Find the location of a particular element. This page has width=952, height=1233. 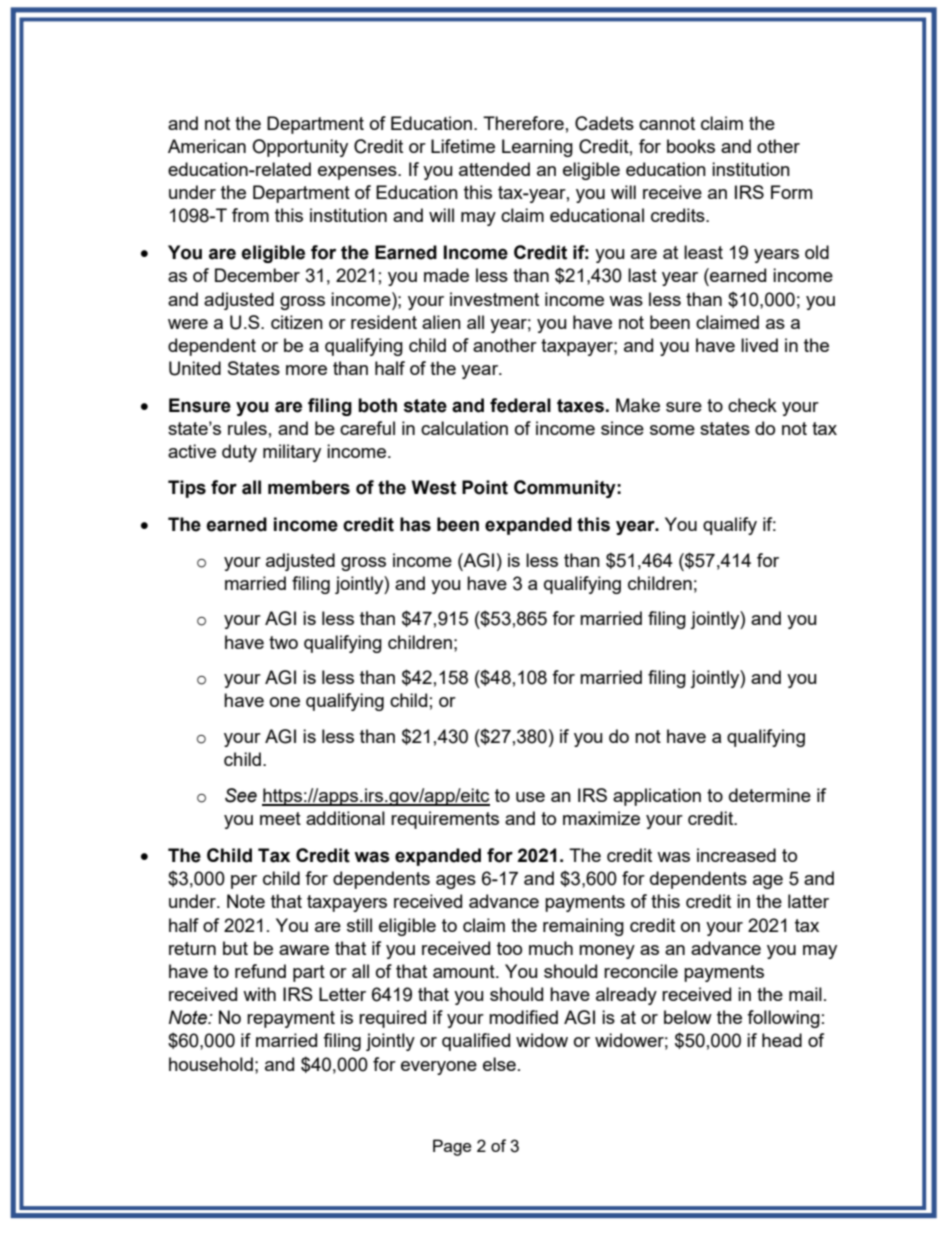

two is located at coordinates (283, 642).
